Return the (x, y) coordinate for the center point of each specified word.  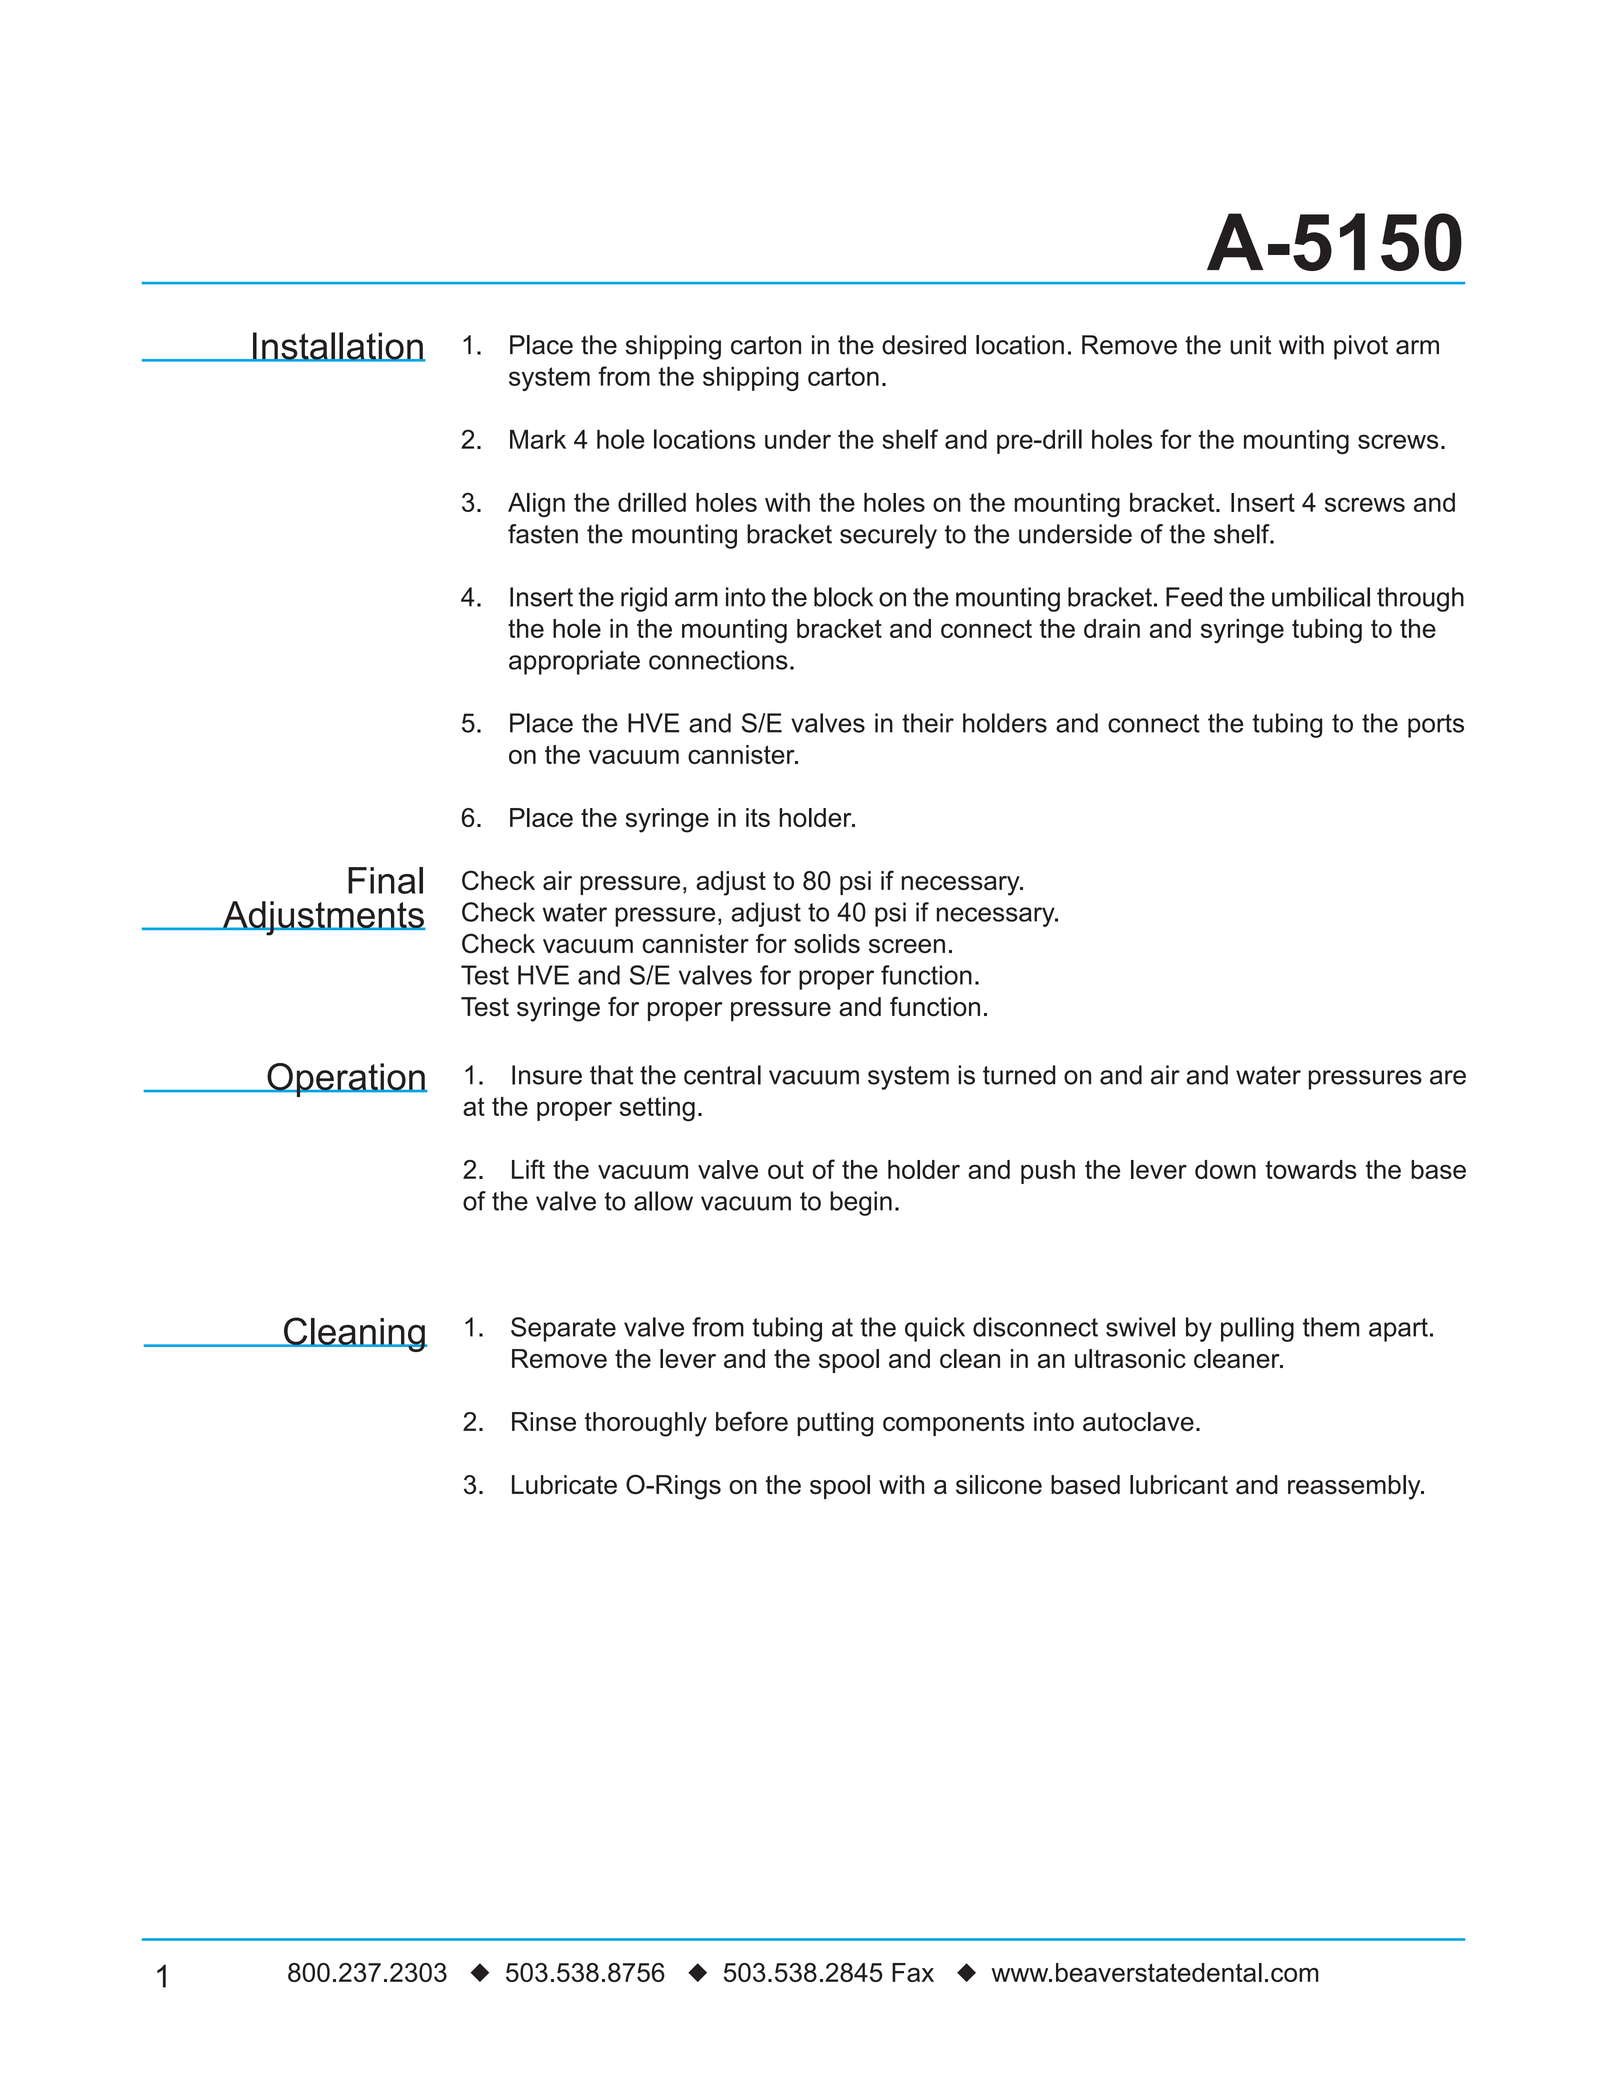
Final (385, 880)
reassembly (1355, 1487)
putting (835, 1424)
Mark (538, 439)
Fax (913, 1972)
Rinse (544, 1421)
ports (1436, 726)
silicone (999, 1485)
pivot (1361, 347)
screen (907, 946)
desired (924, 345)
